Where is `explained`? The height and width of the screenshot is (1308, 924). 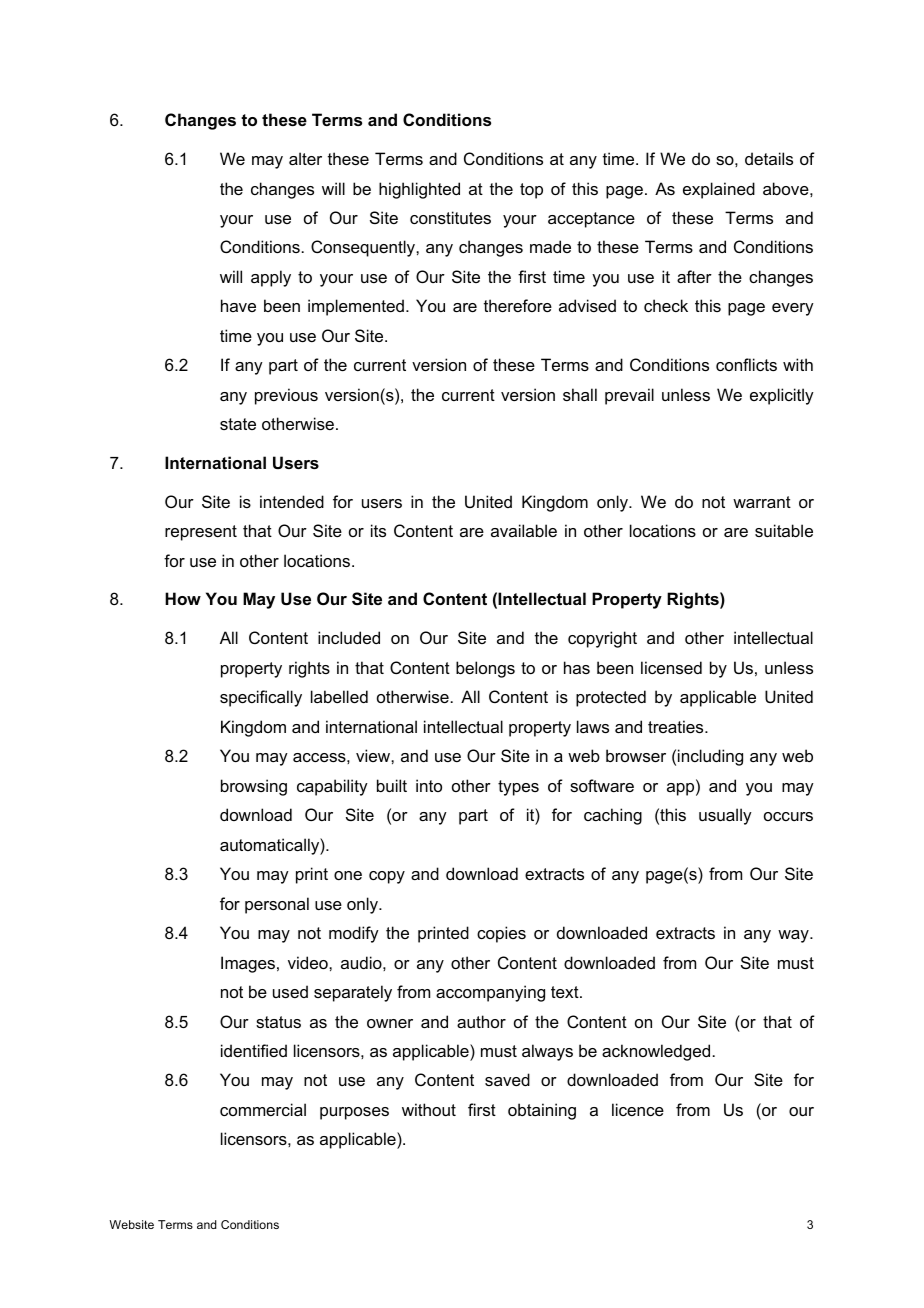 explained is located at coordinates (719, 190).
